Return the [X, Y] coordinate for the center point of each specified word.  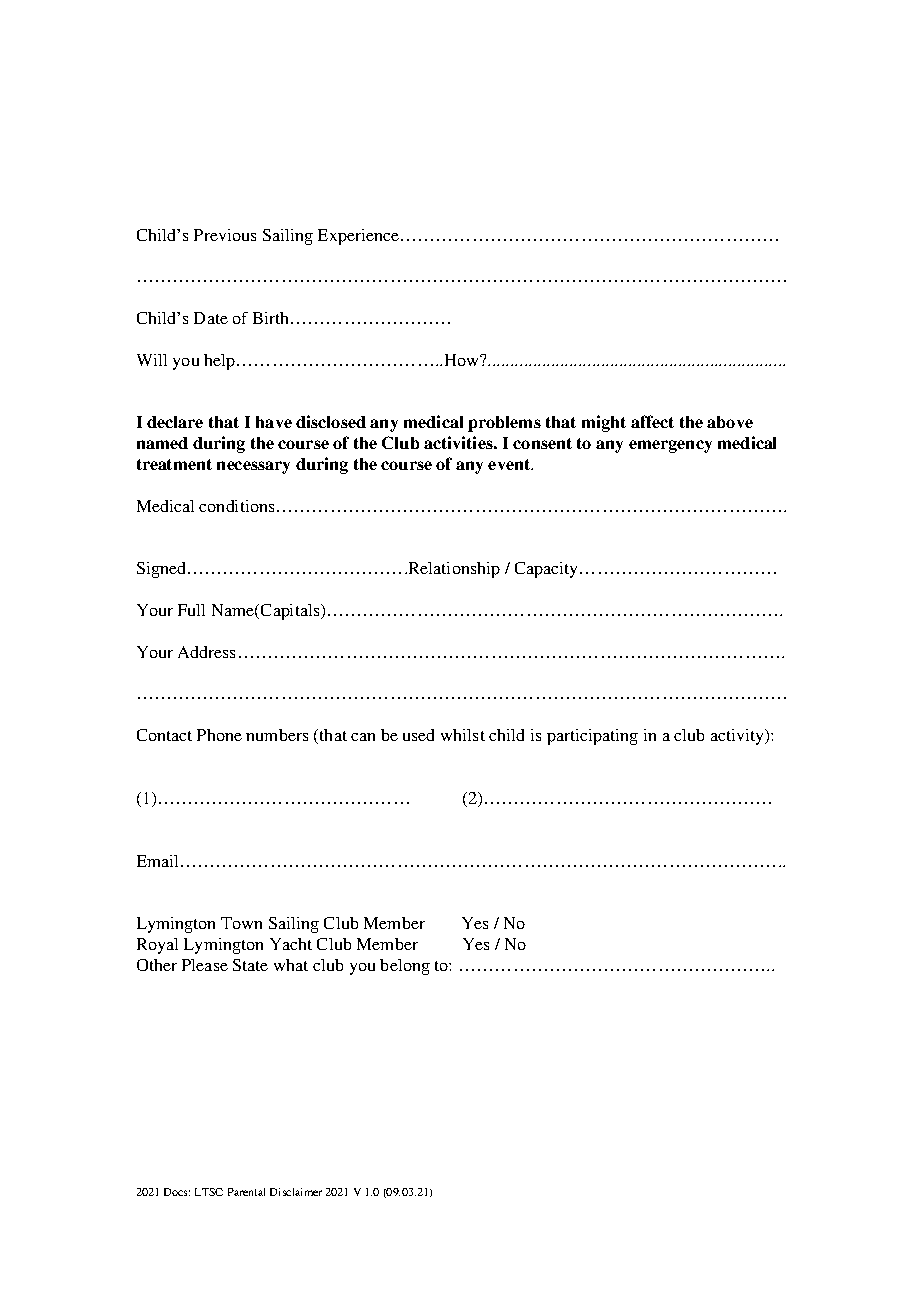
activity [739, 737]
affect [652, 421]
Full [191, 610]
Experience [358, 237]
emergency [670, 446]
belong [405, 967]
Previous [225, 235]
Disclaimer [296, 1192]
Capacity [548, 570]
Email [157, 861]
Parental [246, 1192]
